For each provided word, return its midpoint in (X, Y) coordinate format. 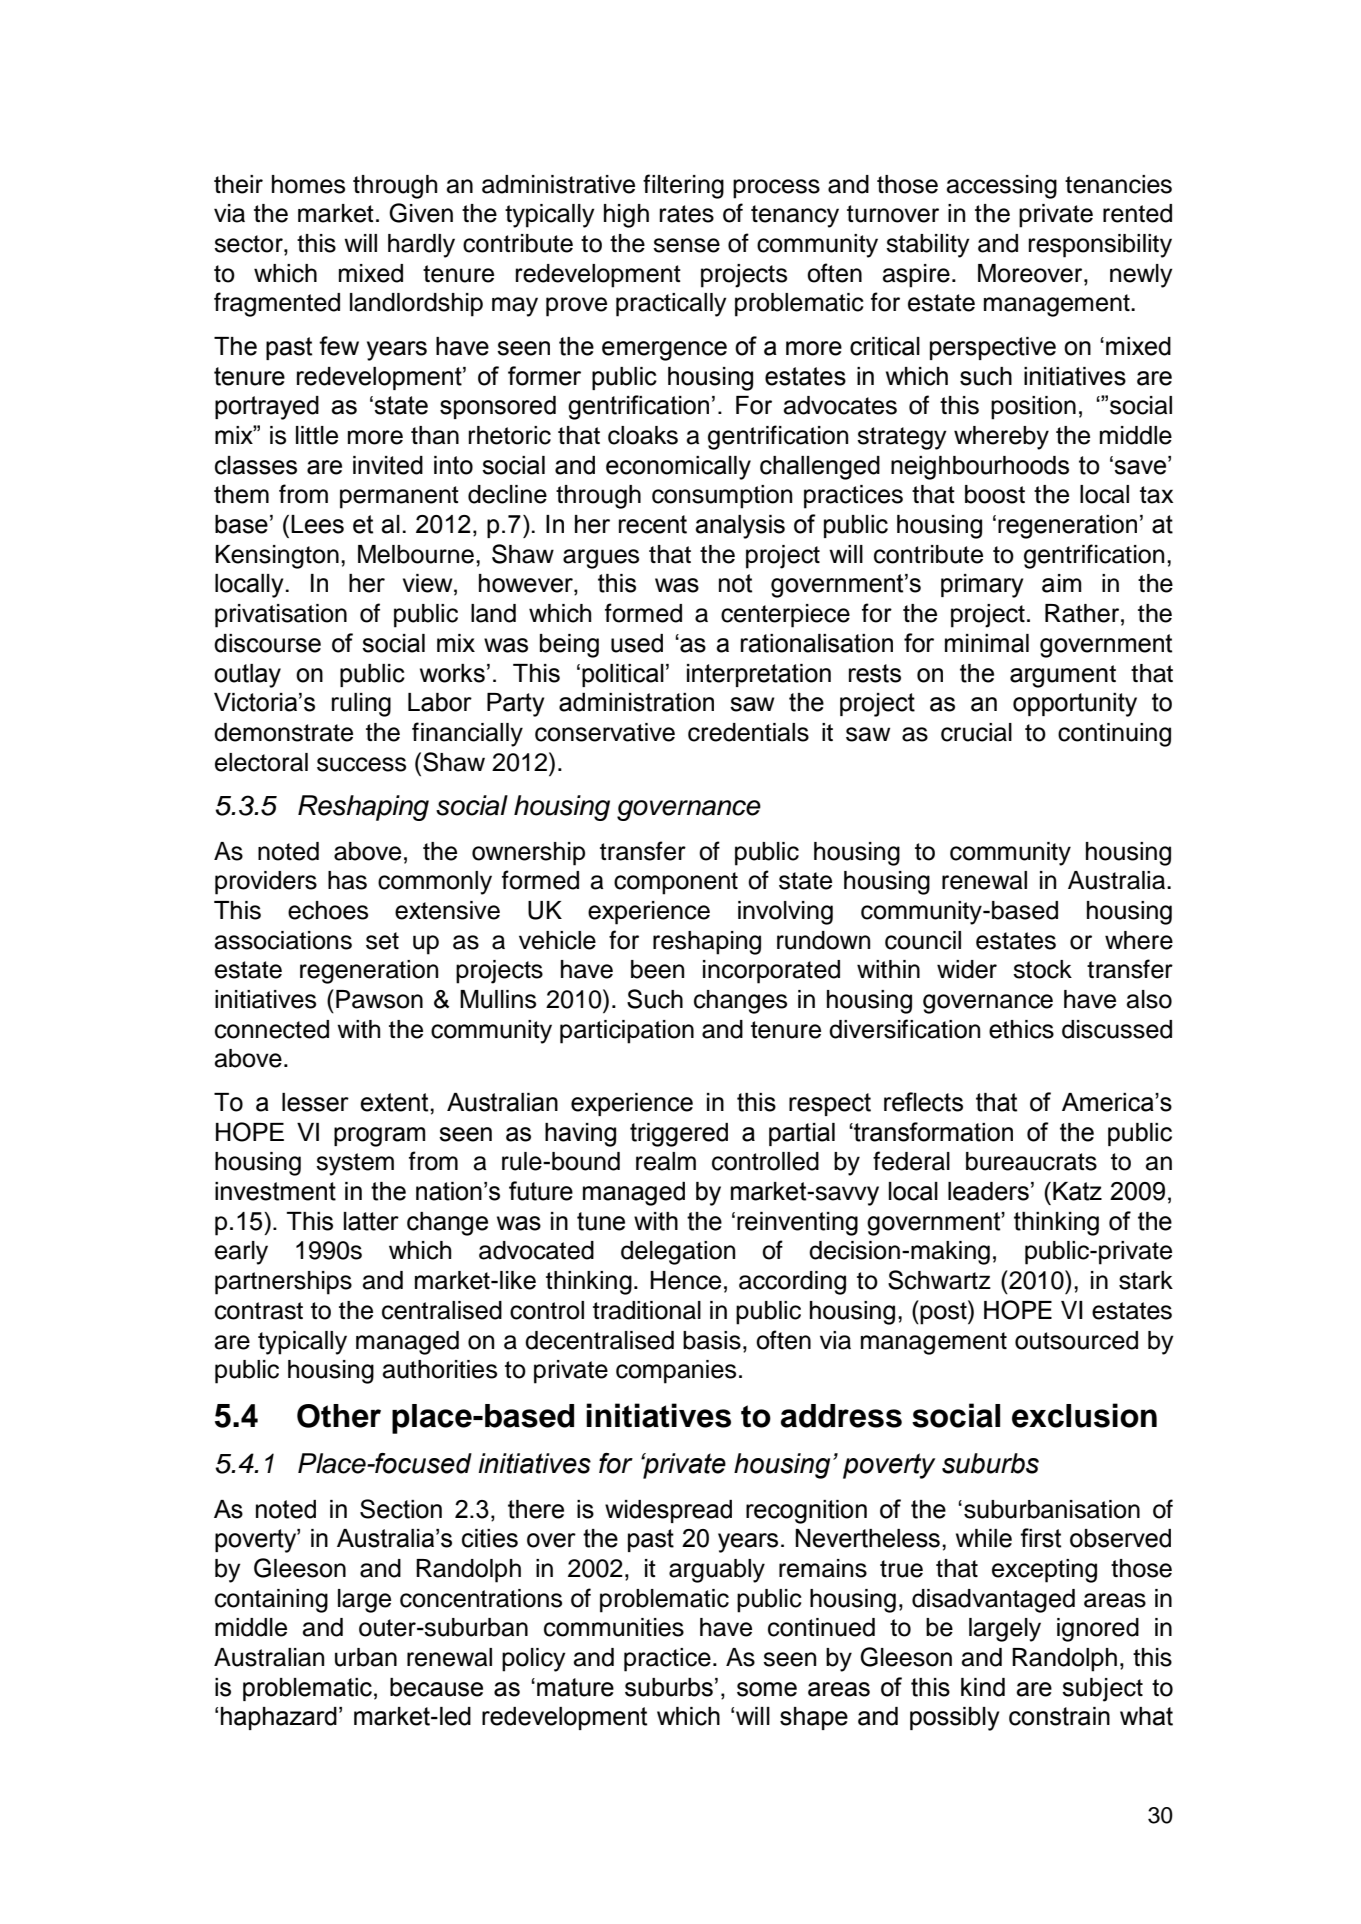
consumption (722, 497)
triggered (679, 1135)
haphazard (279, 1718)
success (361, 764)
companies (676, 1372)
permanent (399, 497)
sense (686, 245)
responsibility (1100, 246)
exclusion (1084, 1415)
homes (308, 184)
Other (339, 1416)
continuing (1114, 735)
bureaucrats (1031, 1161)
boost (995, 494)
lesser (315, 1102)
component (676, 883)
